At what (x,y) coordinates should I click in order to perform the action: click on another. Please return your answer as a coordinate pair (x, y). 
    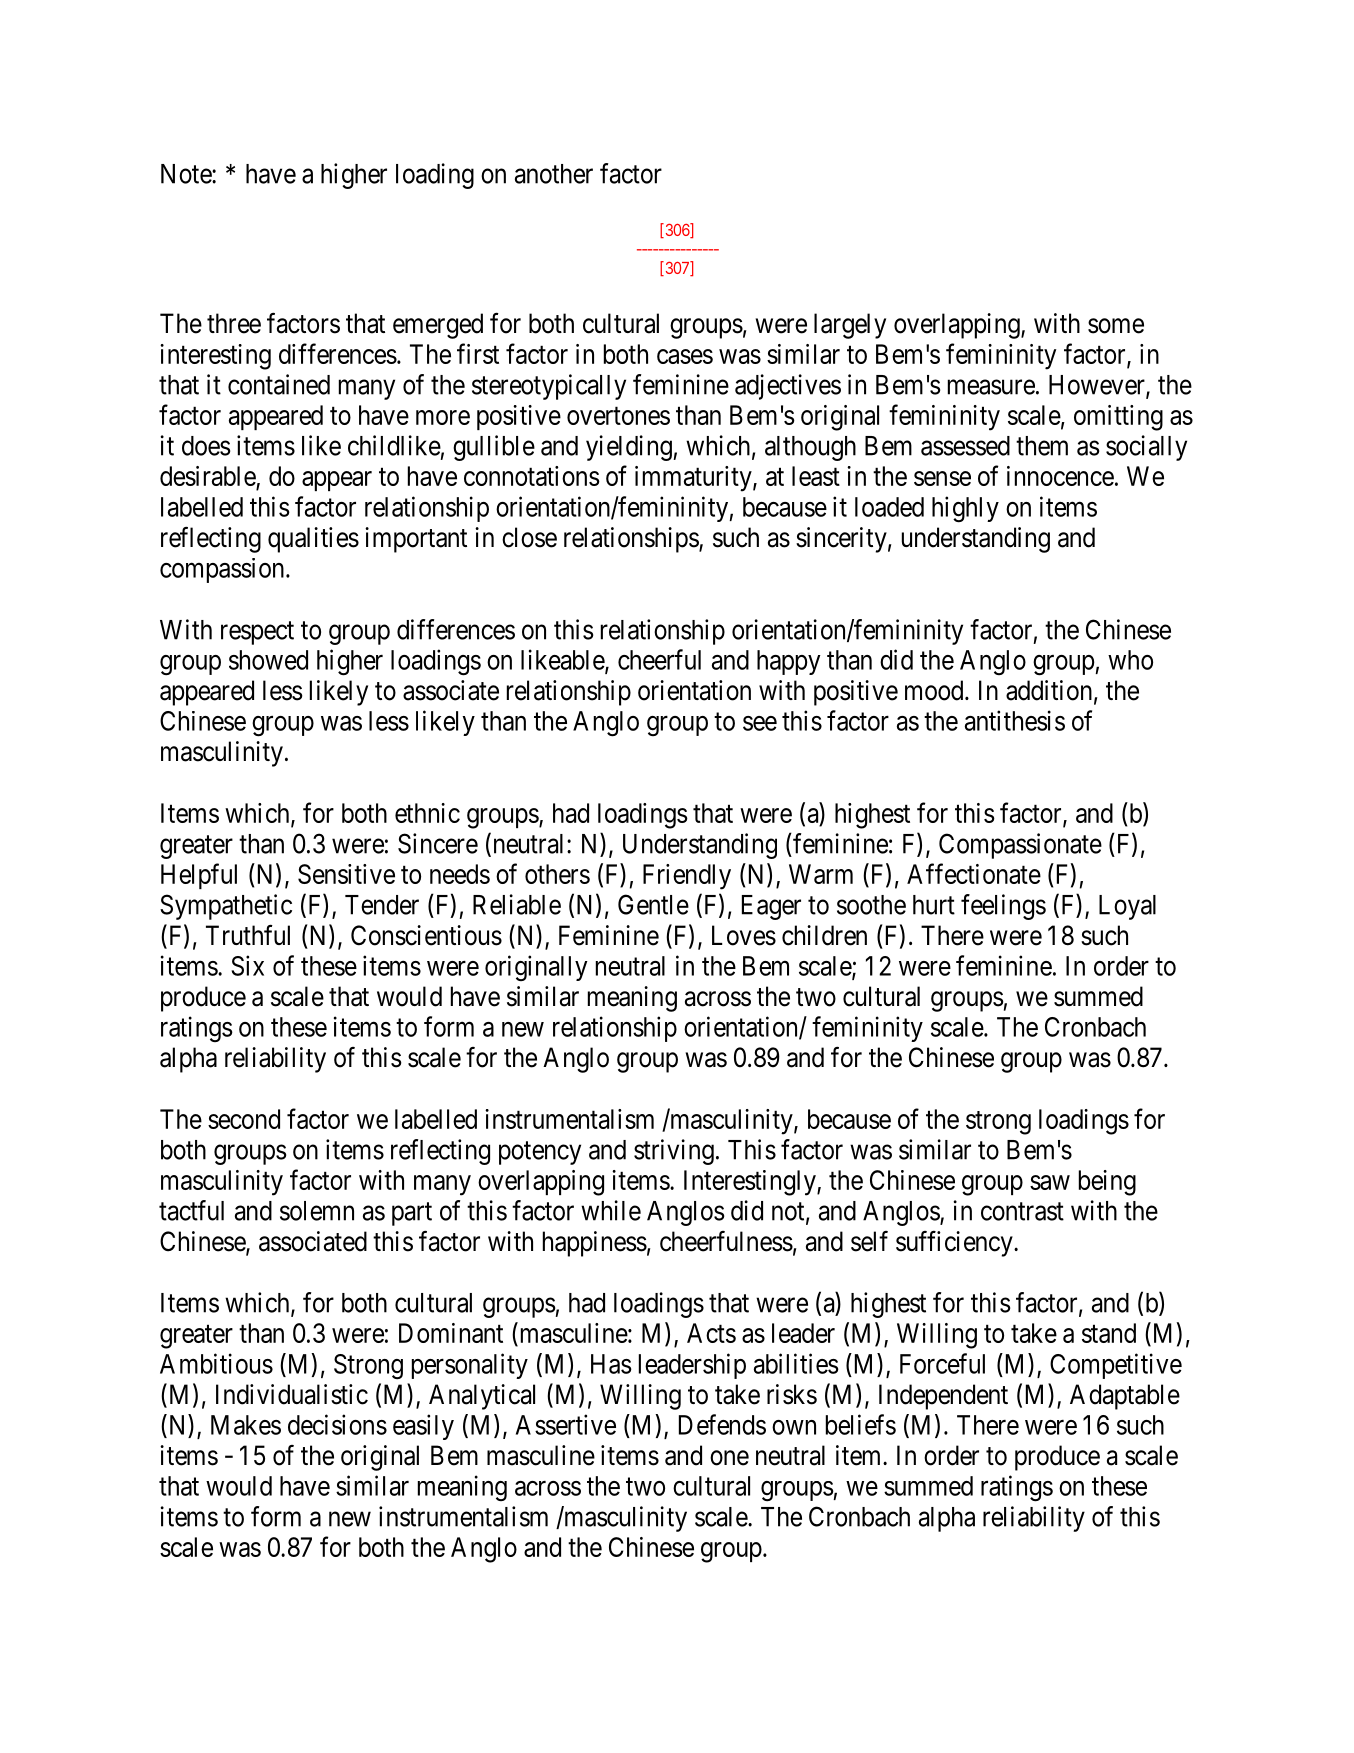
    Looking at the image, I should click on (554, 174).
